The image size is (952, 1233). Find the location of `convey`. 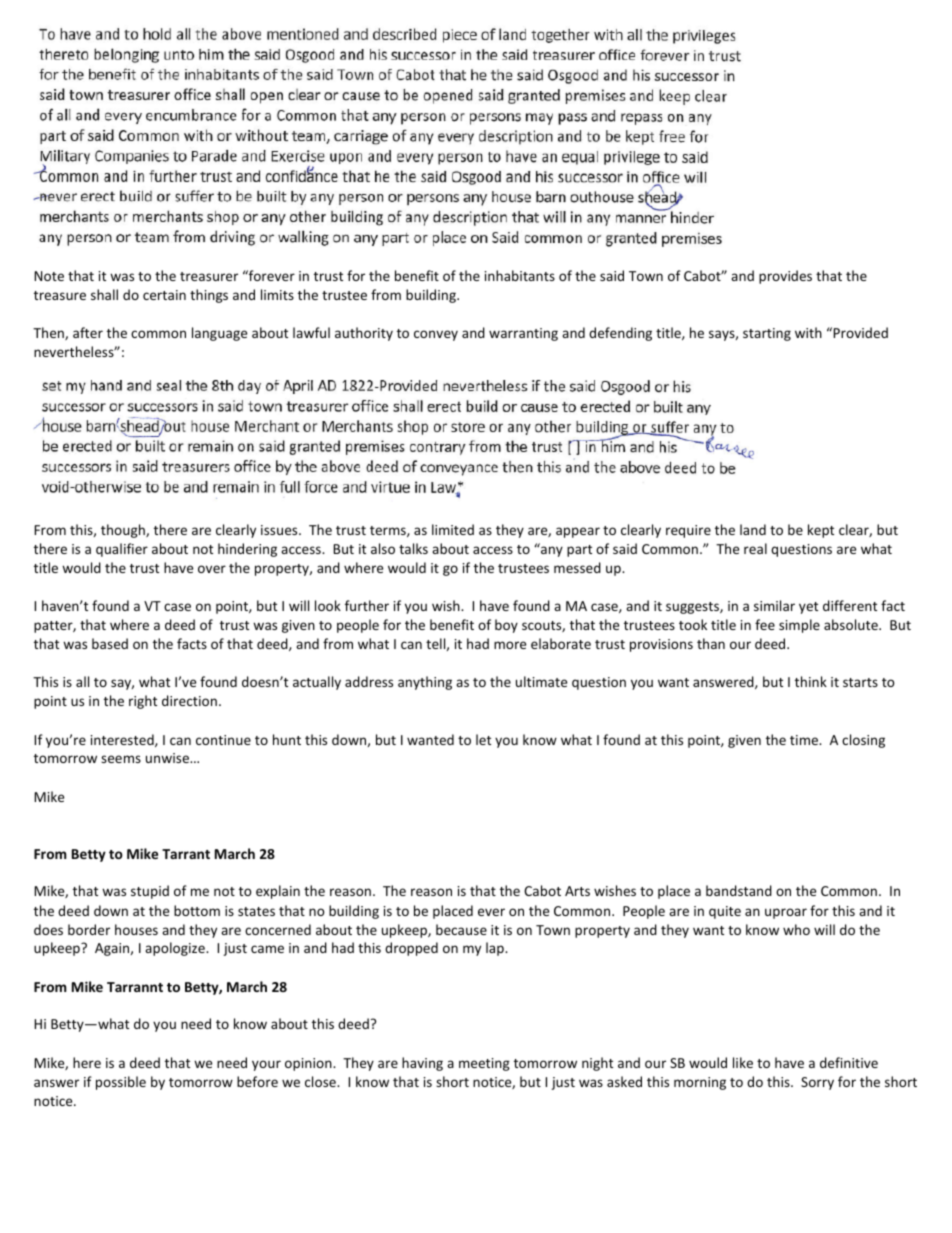

convey is located at coordinates (436, 335).
